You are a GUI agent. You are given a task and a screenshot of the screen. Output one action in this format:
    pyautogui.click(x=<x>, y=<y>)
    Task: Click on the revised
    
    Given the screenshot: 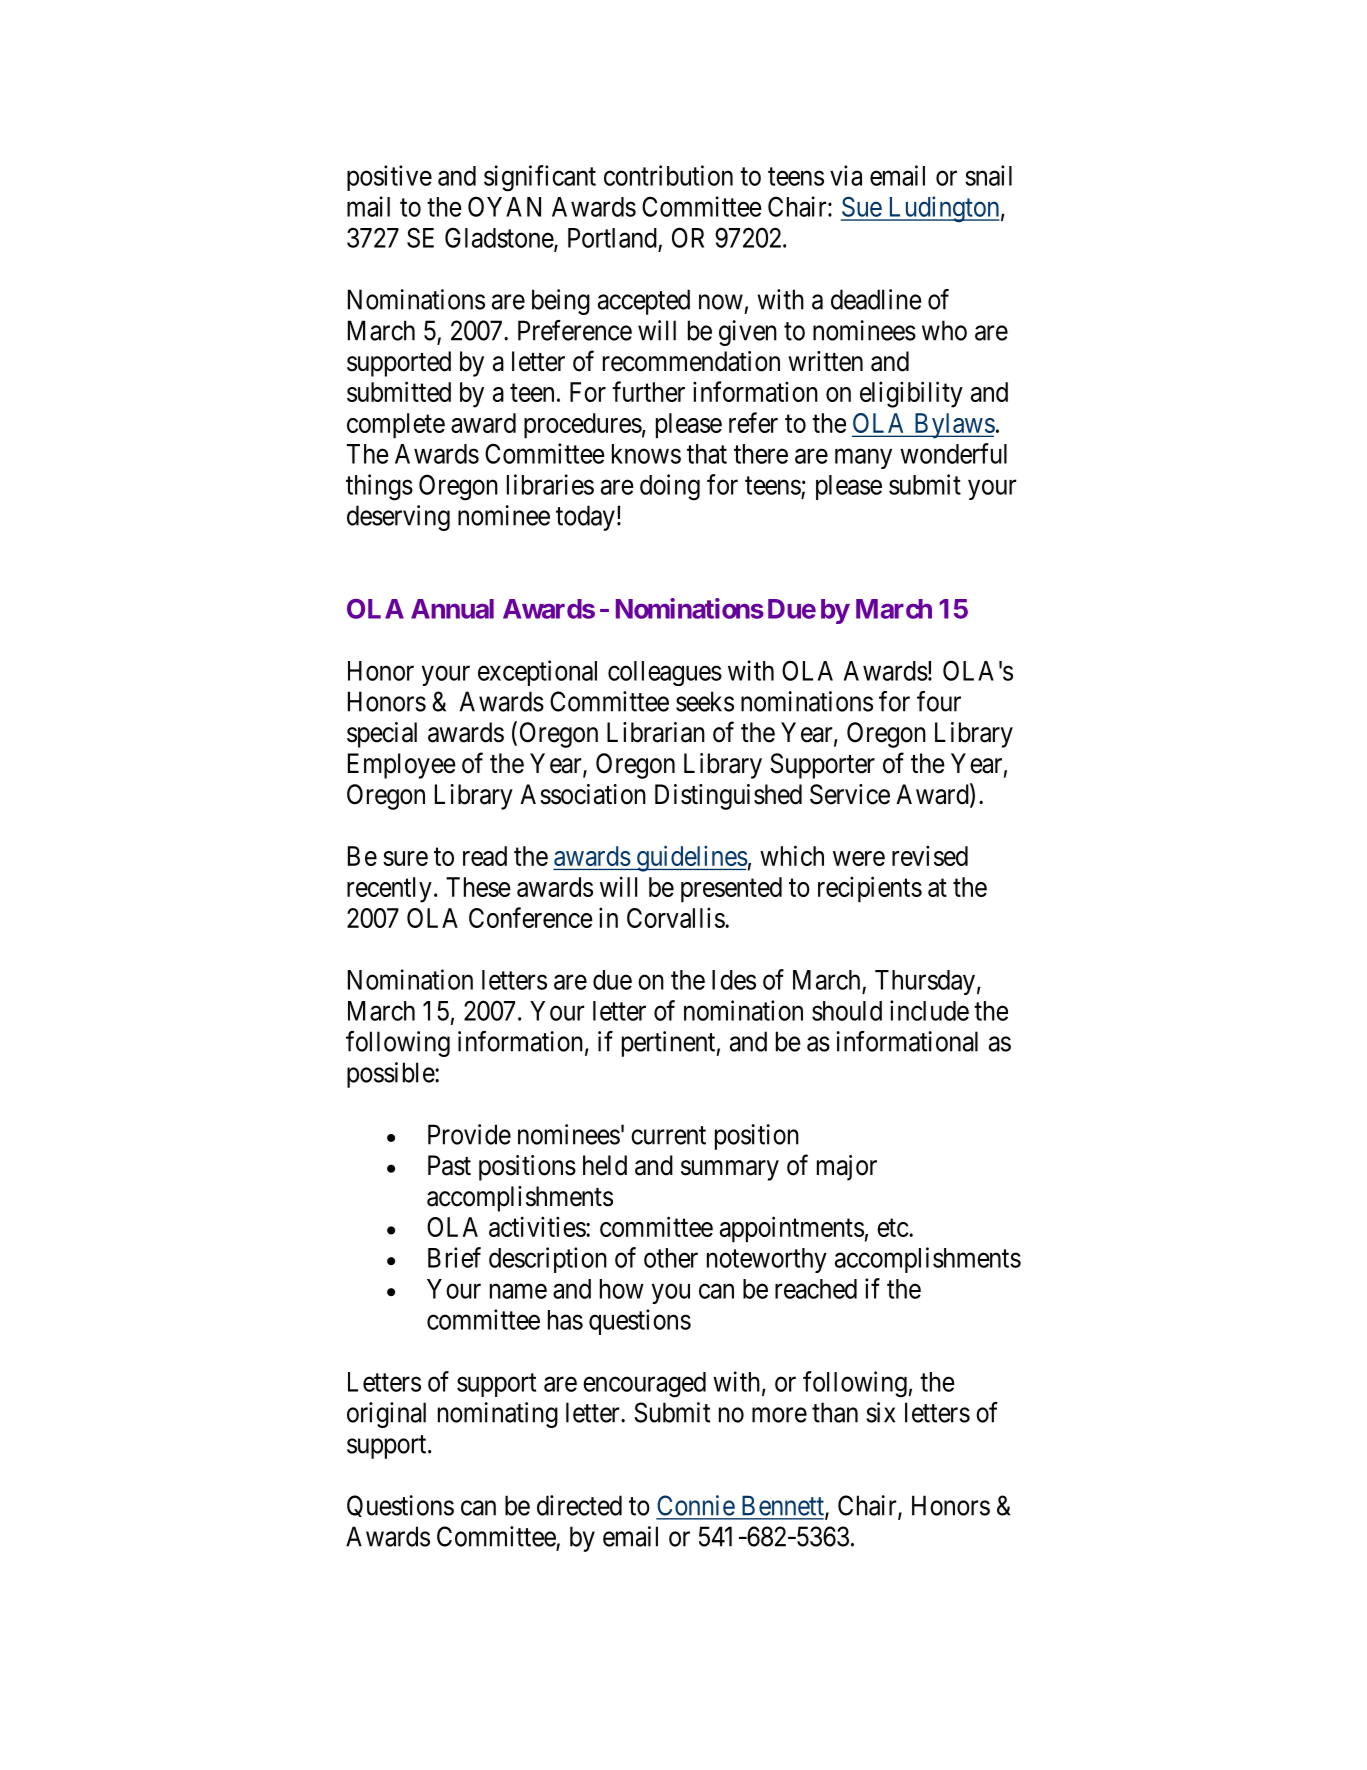 What is the action you would take?
    pyautogui.click(x=930, y=855)
